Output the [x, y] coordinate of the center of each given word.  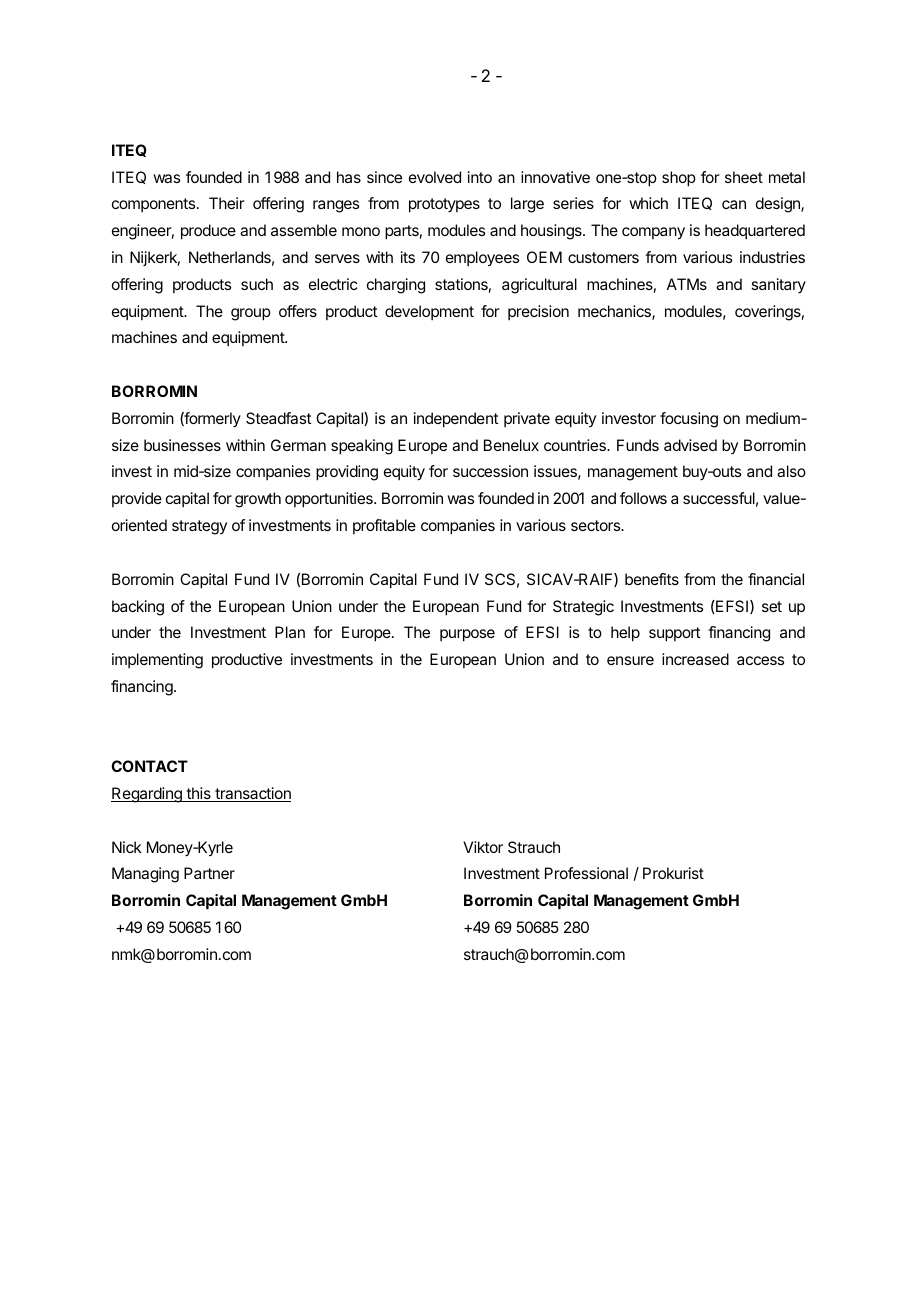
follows [643, 498]
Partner [209, 873]
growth [258, 500]
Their [227, 203]
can [734, 204]
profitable [384, 526]
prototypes [444, 205]
